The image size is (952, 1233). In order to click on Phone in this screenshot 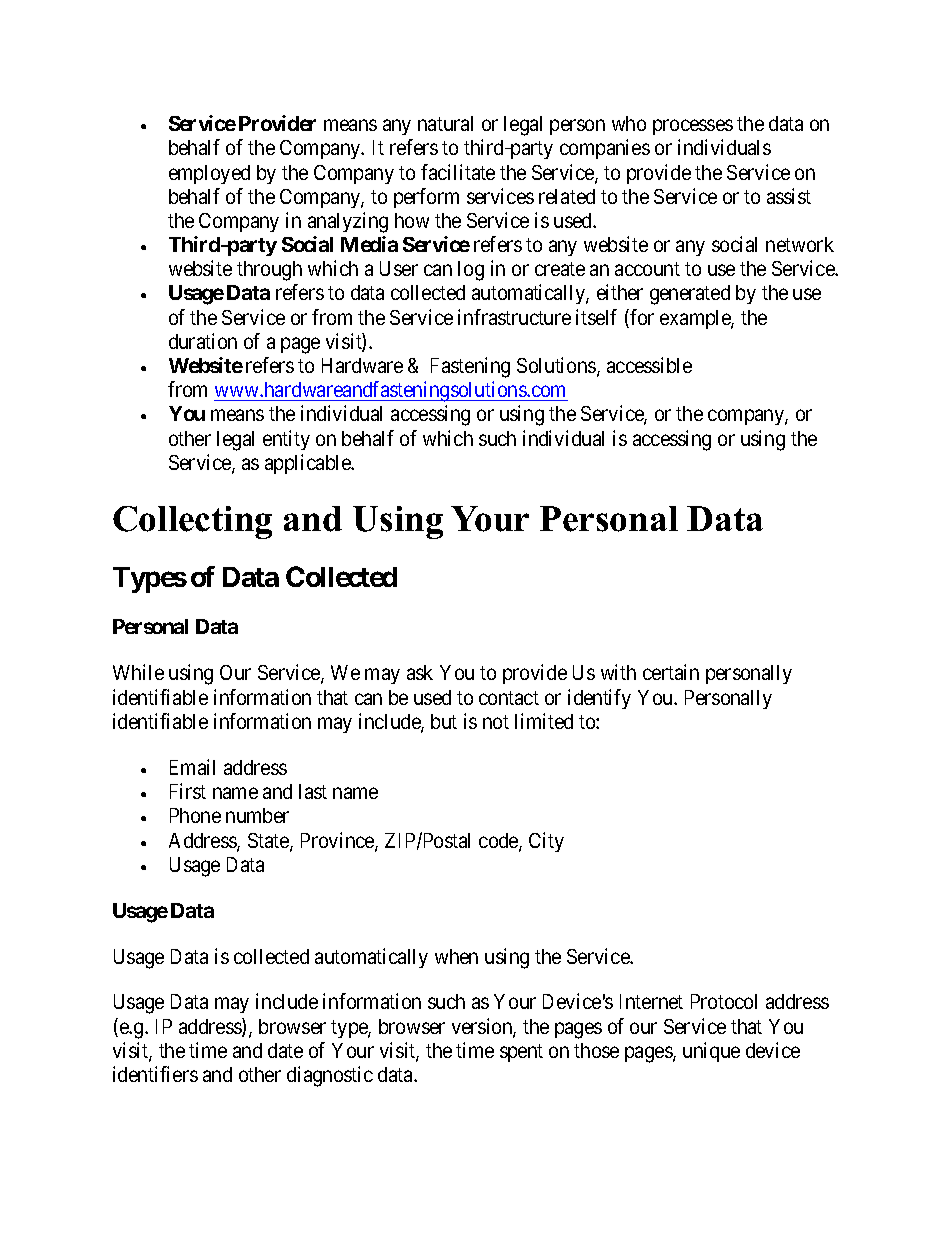, I will do `click(195, 815)`.
